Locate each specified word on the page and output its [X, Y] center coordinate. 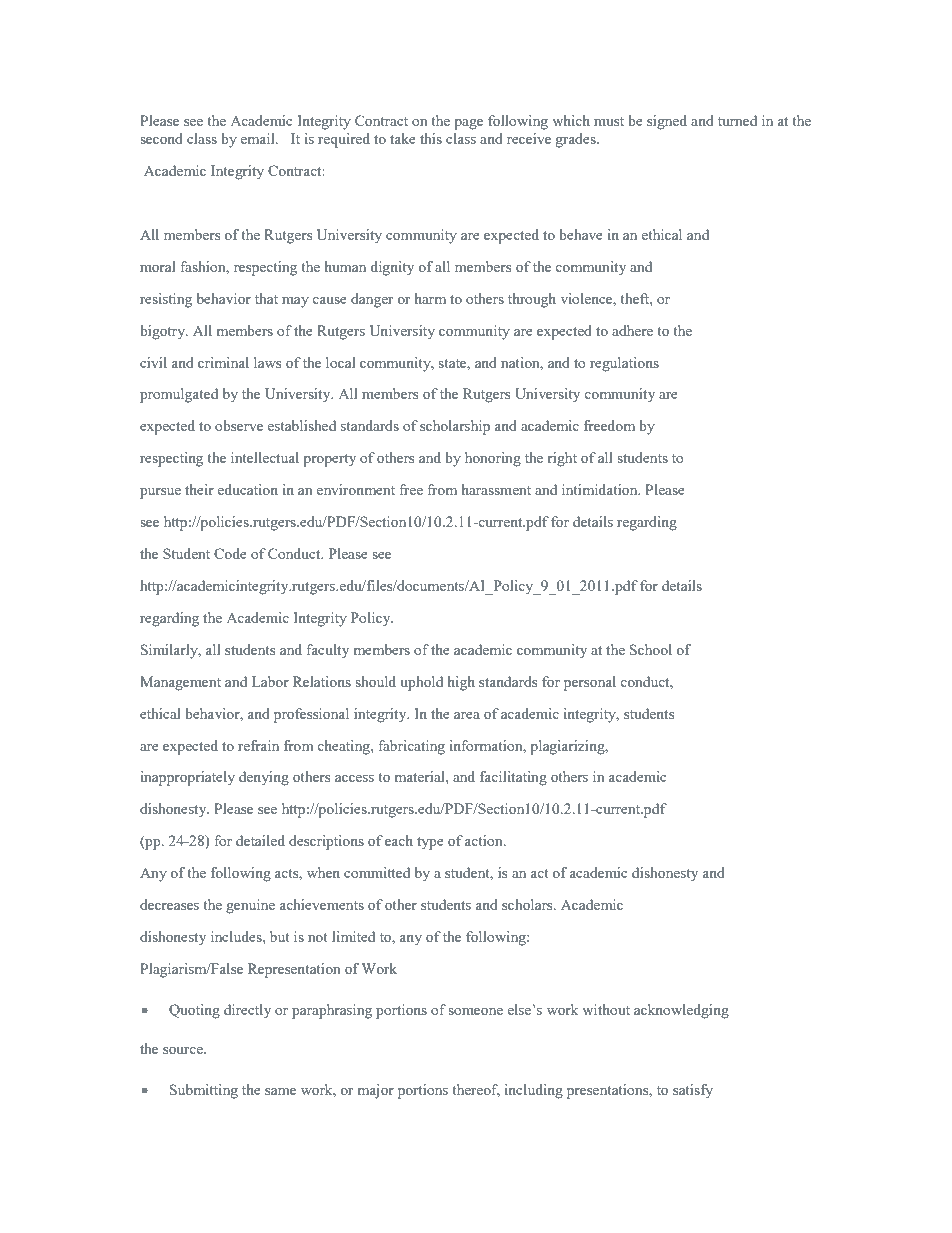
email [259, 138]
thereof [476, 1090]
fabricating [412, 747]
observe [239, 425]
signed [667, 122]
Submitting [204, 1091]
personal [590, 683]
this [431, 138]
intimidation [601, 489]
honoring [493, 459]
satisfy [693, 1091]
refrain [258, 745]
